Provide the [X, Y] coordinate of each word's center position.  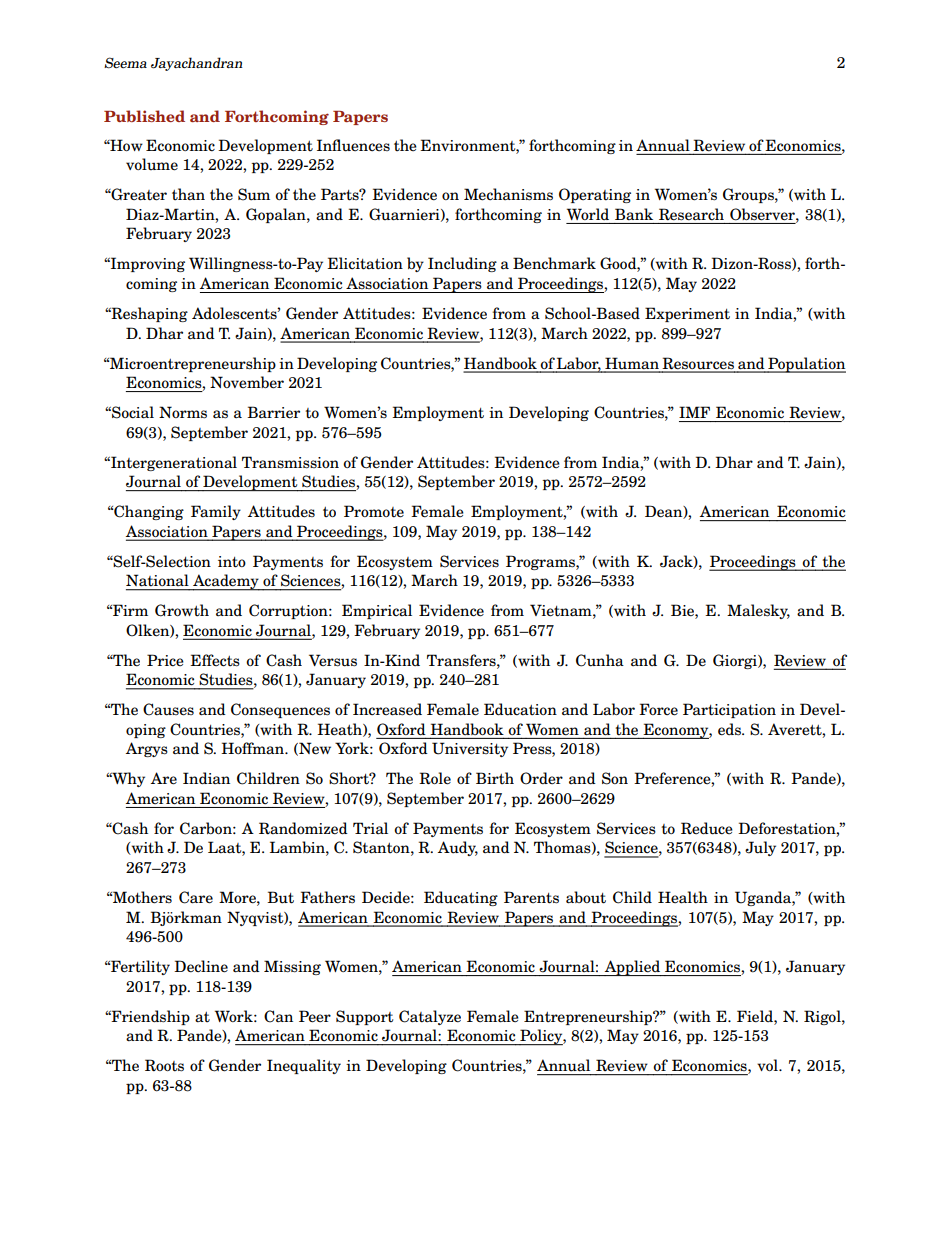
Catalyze [430, 1017]
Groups [749, 195]
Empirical [377, 611]
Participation [729, 710]
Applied [632, 968]
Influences [353, 145]
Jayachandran [197, 64]
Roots [164, 1065]
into [232, 562]
